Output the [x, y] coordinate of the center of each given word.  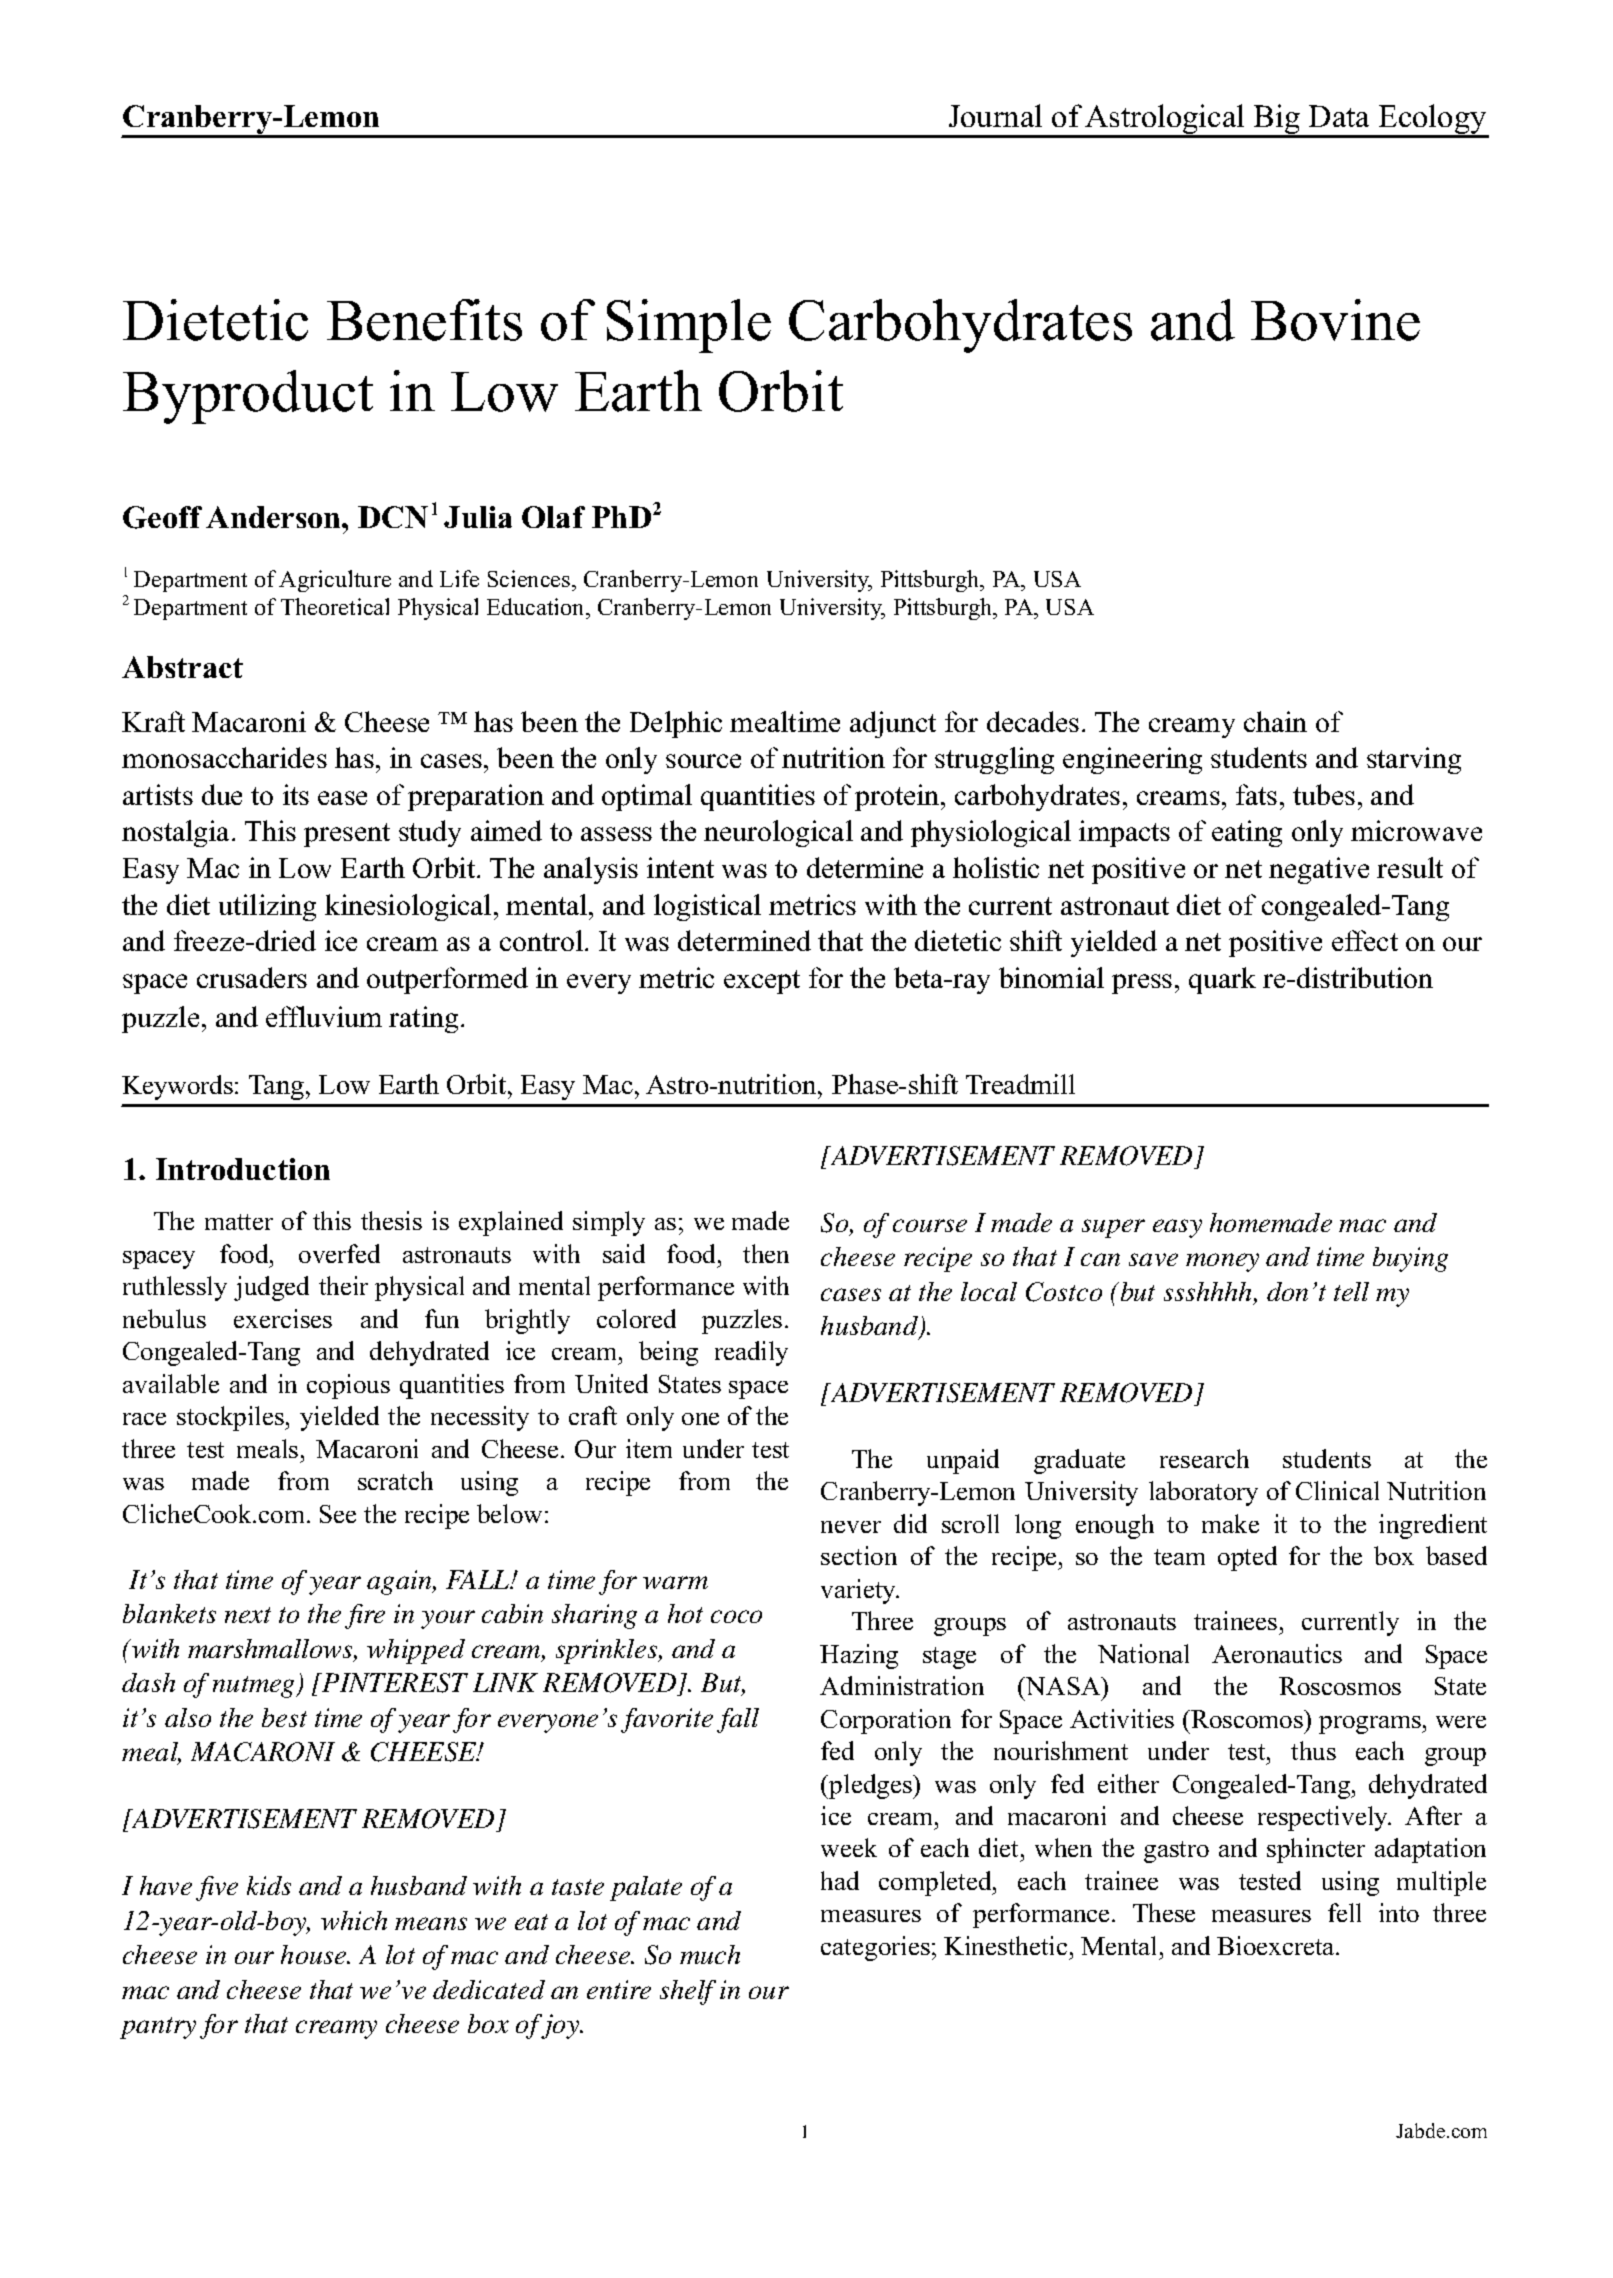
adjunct [893, 724]
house [315, 1954]
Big [1277, 120]
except [762, 982]
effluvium [324, 1016]
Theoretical [335, 606]
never [851, 1527]
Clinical [1337, 1490]
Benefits [424, 320]
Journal [995, 115]
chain [1275, 721]
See [338, 1514]
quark [1222, 980]
